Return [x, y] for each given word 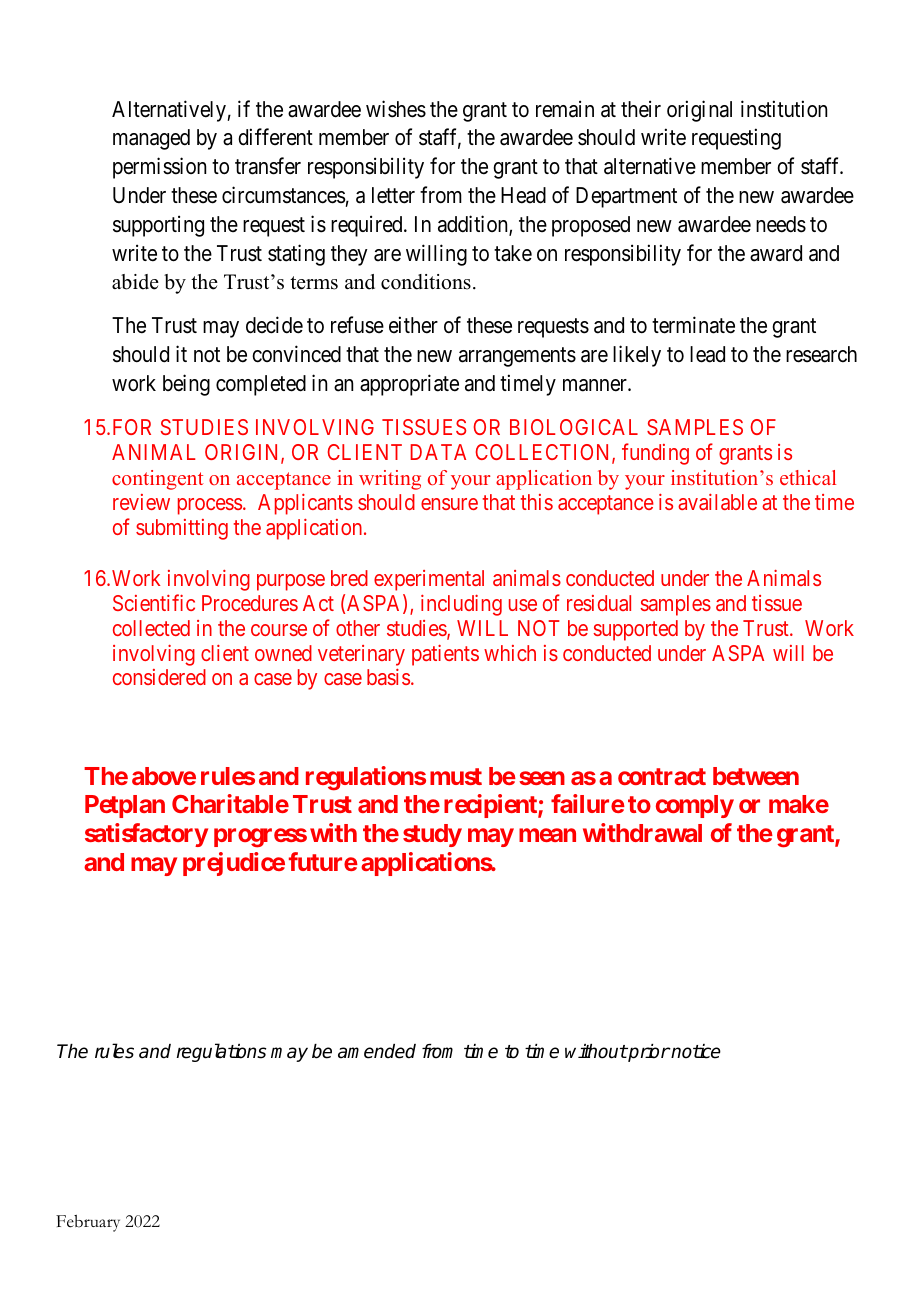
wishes [396, 109]
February [88, 1223]
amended [377, 1051]
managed [151, 139]
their [641, 109]
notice [695, 1051]
